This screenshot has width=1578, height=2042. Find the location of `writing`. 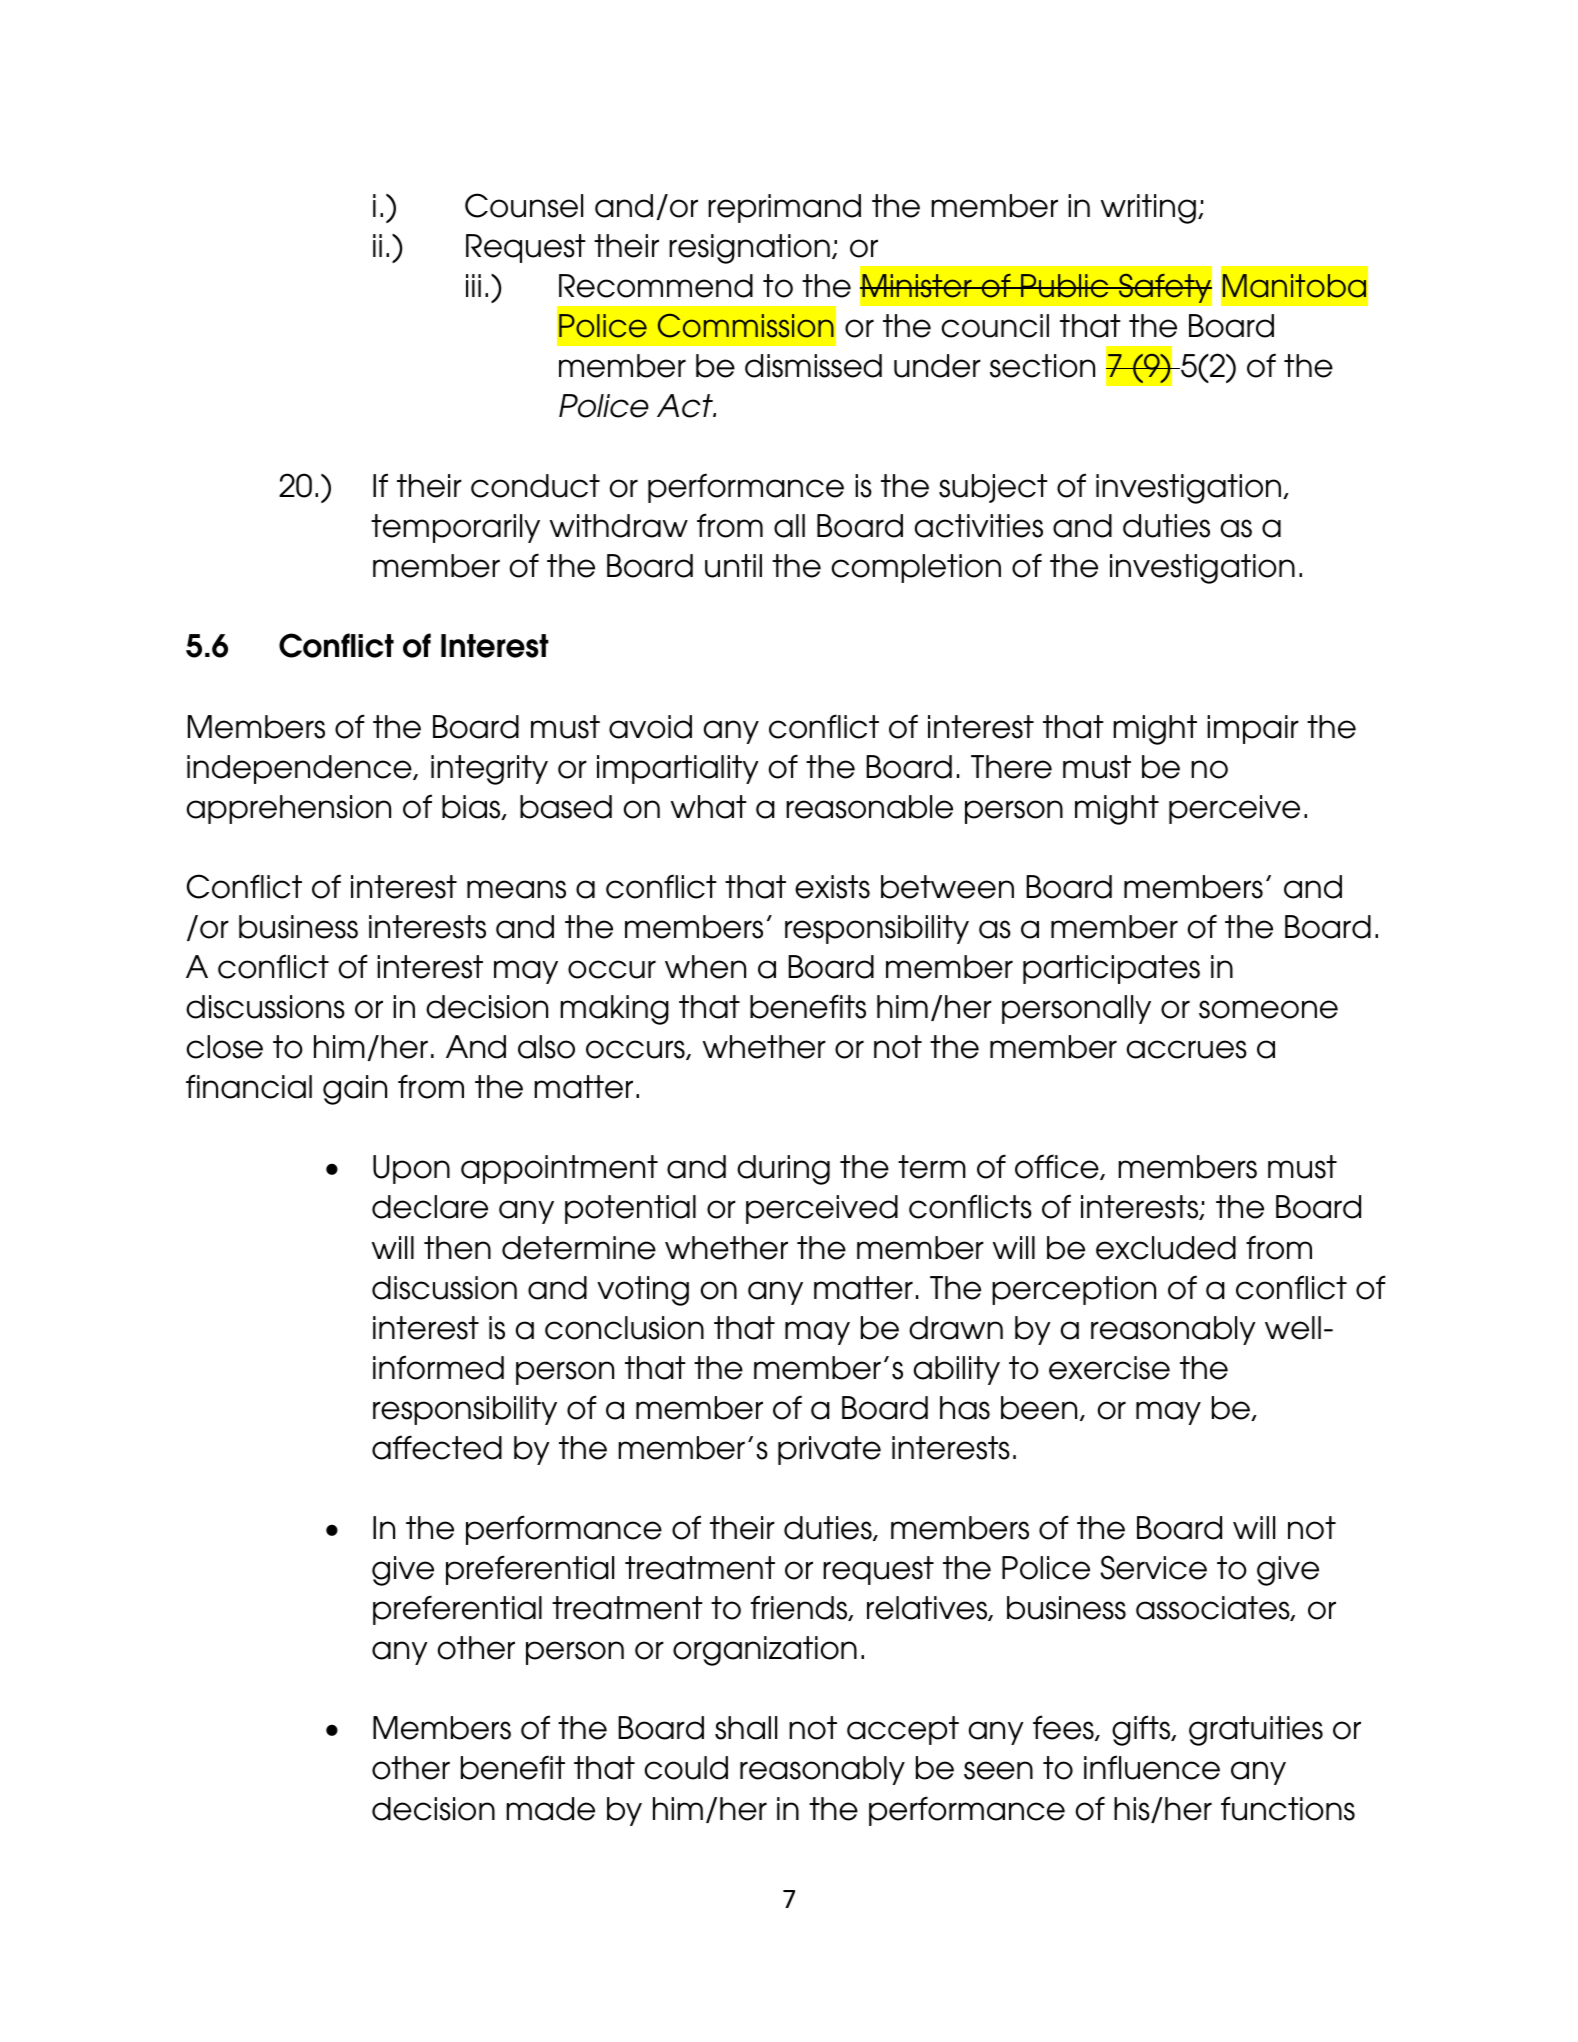

writing is located at coordinates (1148, 209).
